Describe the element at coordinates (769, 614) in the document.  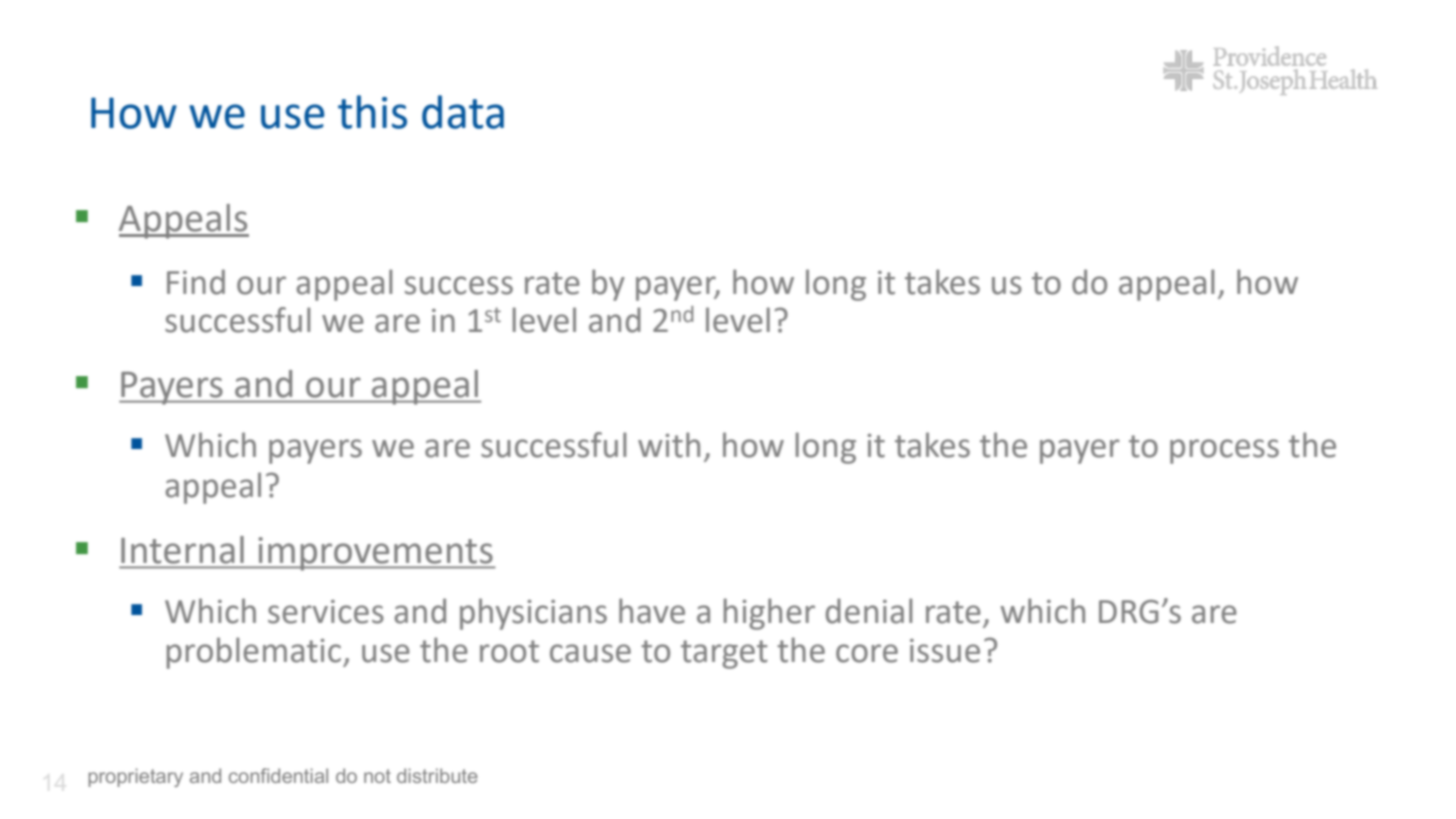
I see `higher` at that location.
